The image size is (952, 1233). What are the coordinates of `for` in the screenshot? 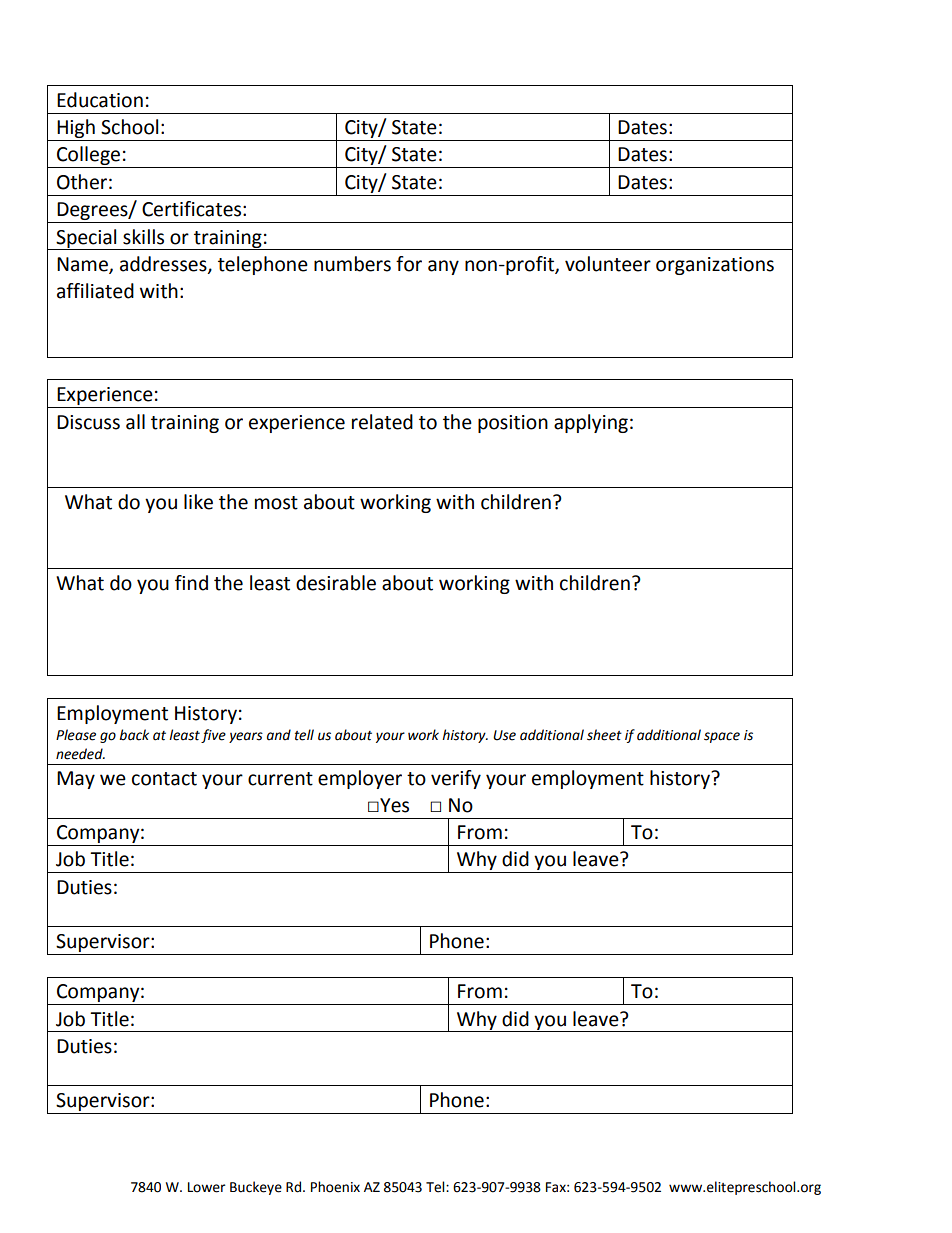 It's located at (409, 264).
